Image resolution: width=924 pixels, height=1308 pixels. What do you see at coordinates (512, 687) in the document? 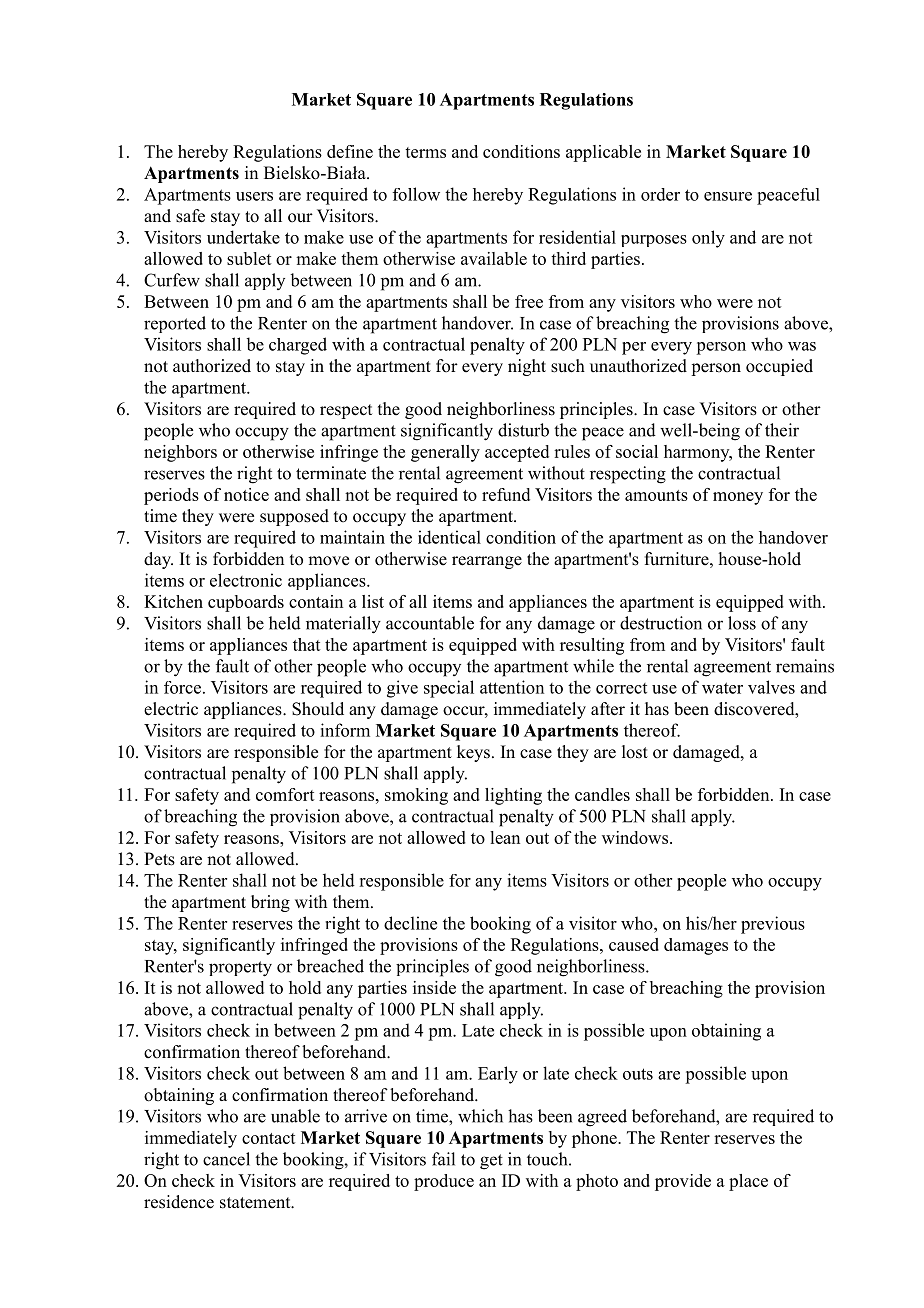
I see `attention` at bounding box center [512, 687].
